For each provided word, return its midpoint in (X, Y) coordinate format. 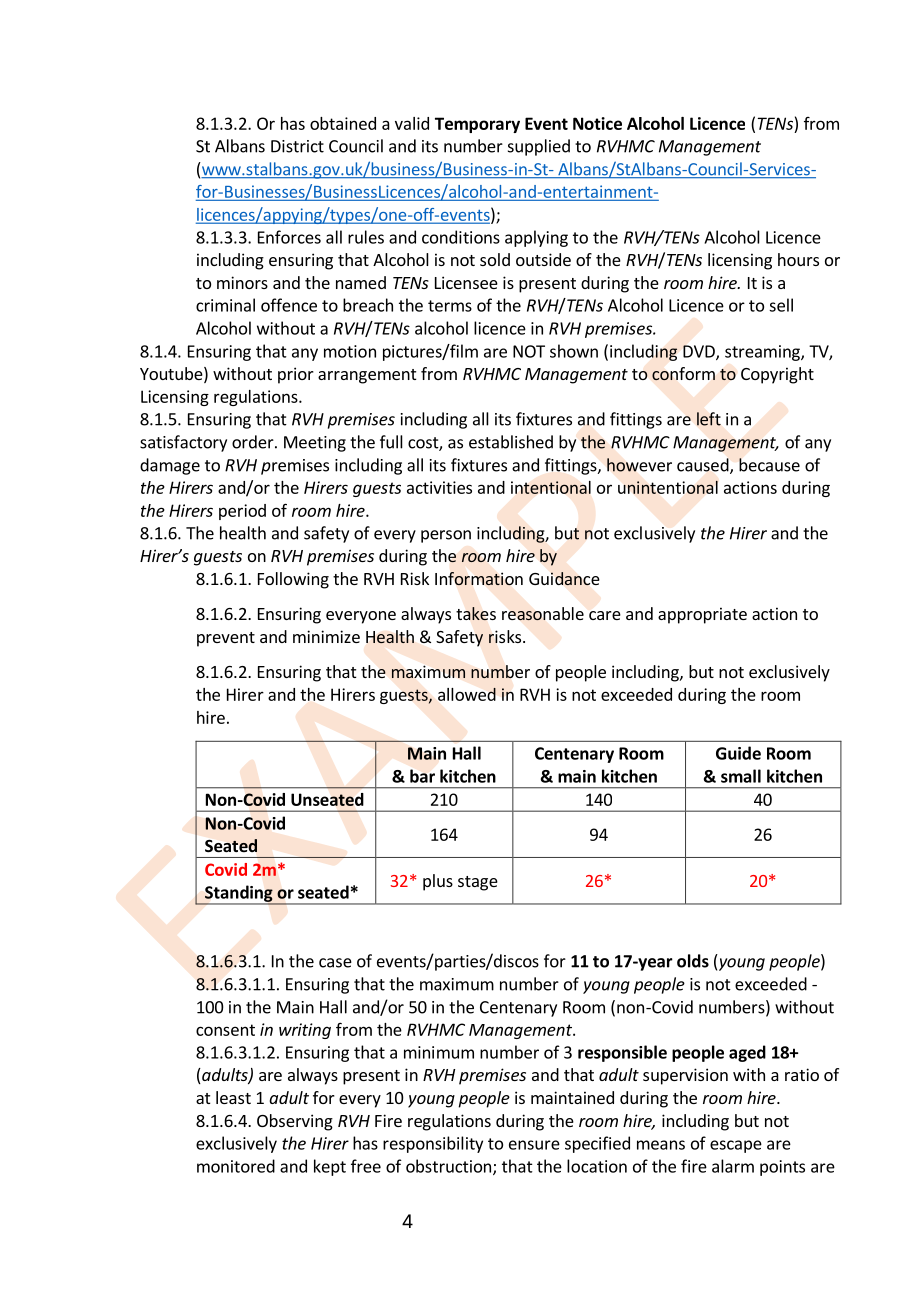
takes (476, 614)
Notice (597, 123)
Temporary (477, 125)
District (297, 146)
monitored (236, 1166)
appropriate (702, 615)
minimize (326, 636)
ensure (534, 1145)
